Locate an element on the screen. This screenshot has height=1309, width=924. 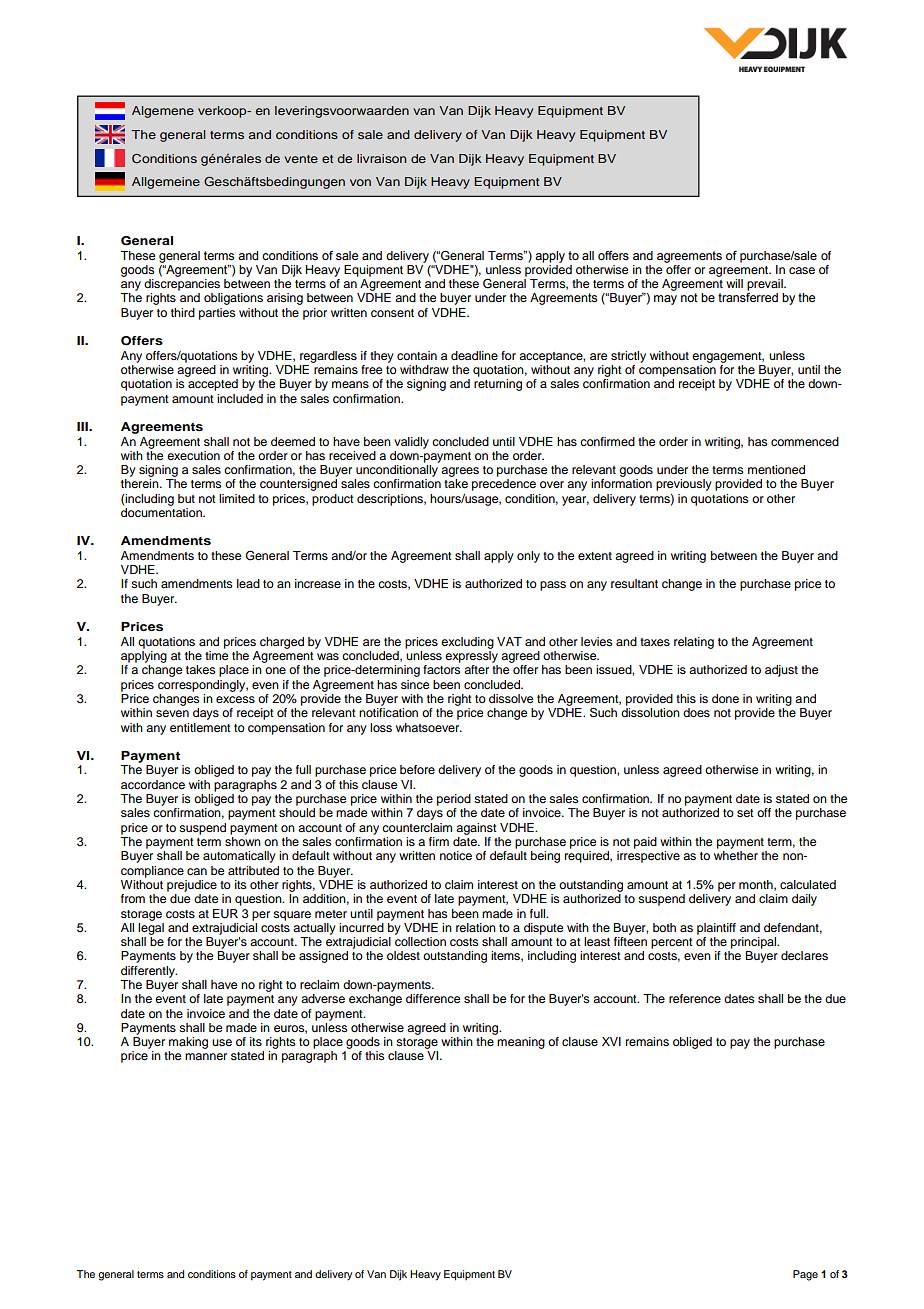
whatsoever is located at coordinates (429, 727).
